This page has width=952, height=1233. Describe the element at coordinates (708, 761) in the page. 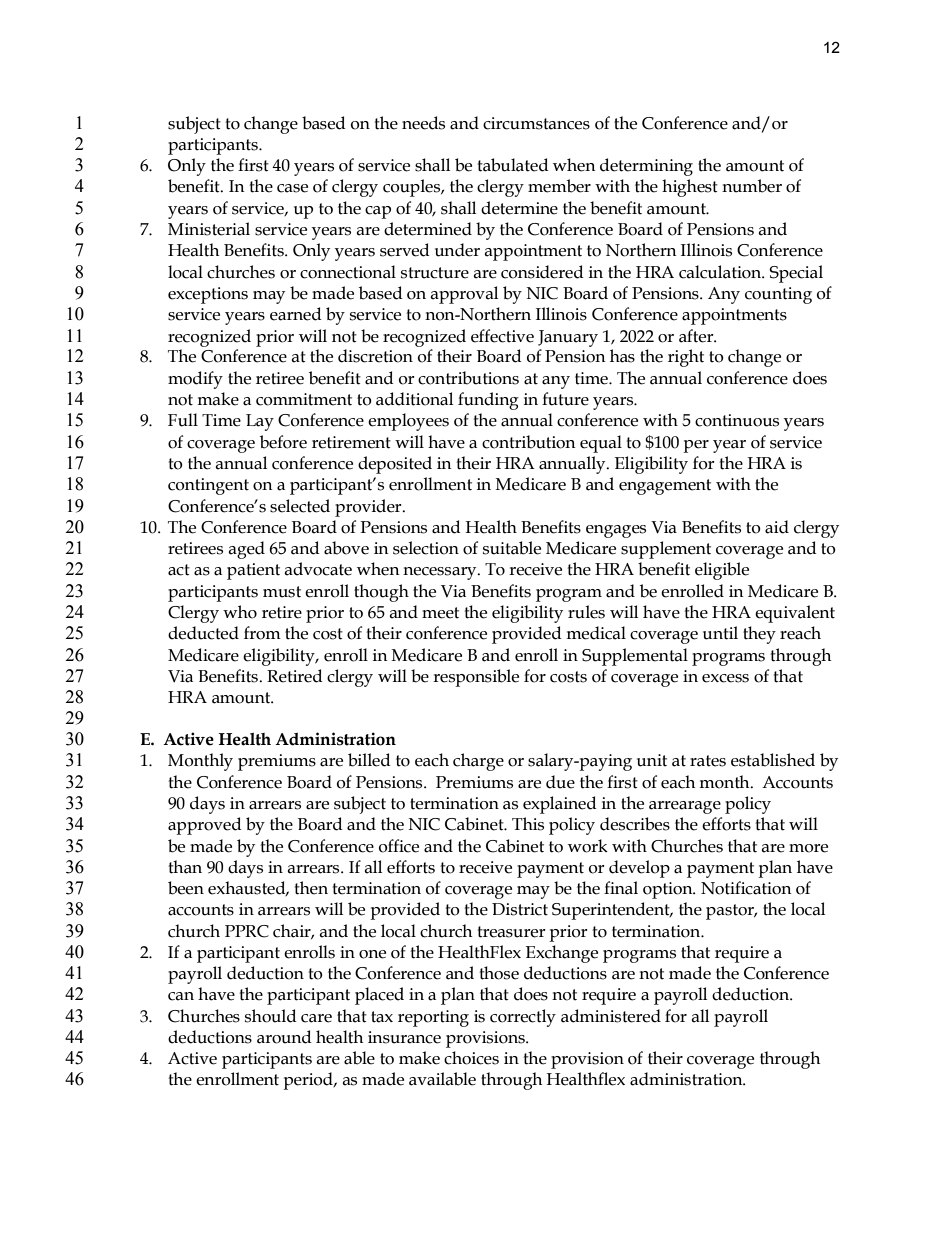

I see `rates` at that location.
